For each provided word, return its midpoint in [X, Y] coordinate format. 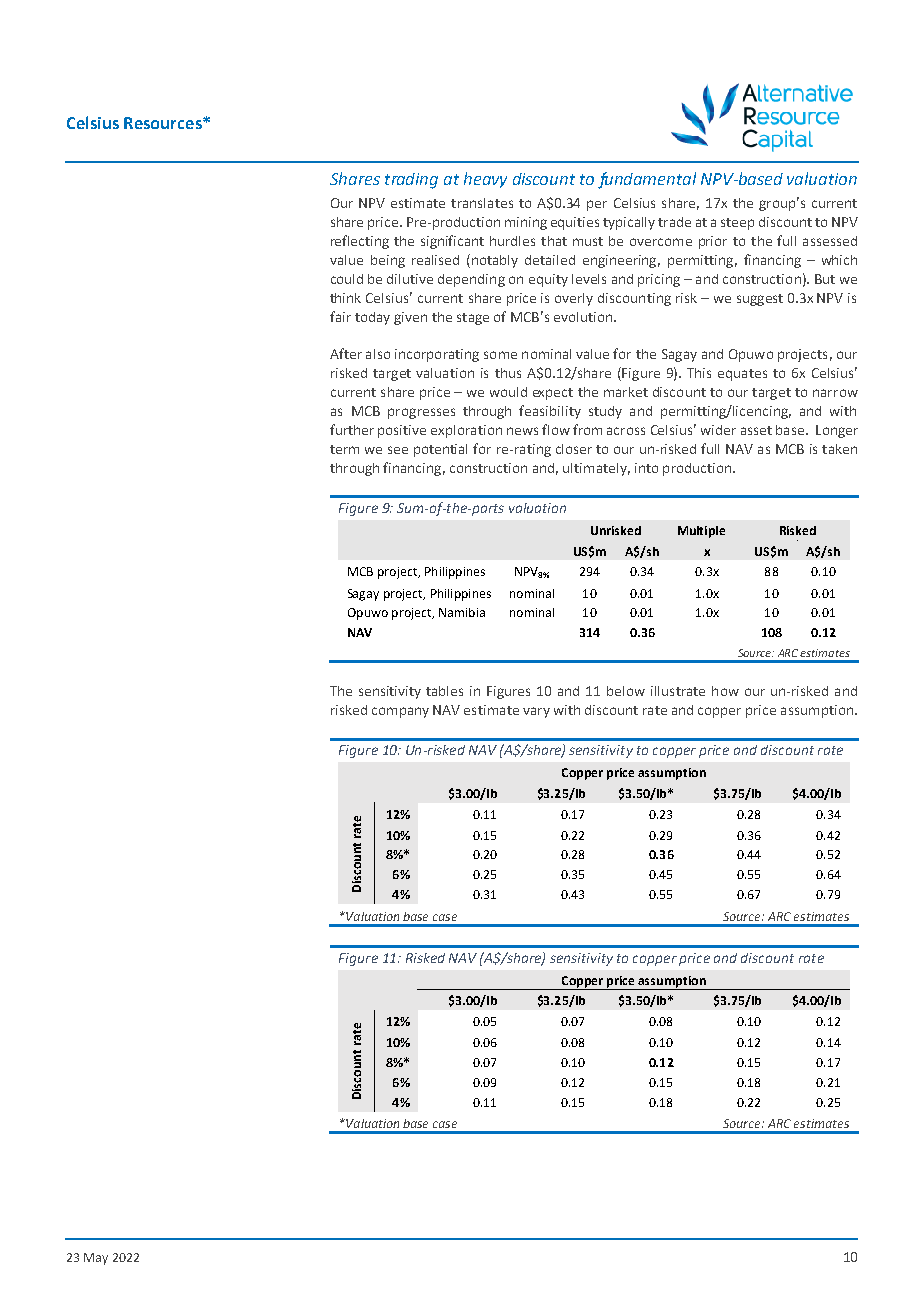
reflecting [360, 242]
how [725, 691]
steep [737, 224]
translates [482, 203]
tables [444, 691]
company [400, 712]
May [96, 1259]
